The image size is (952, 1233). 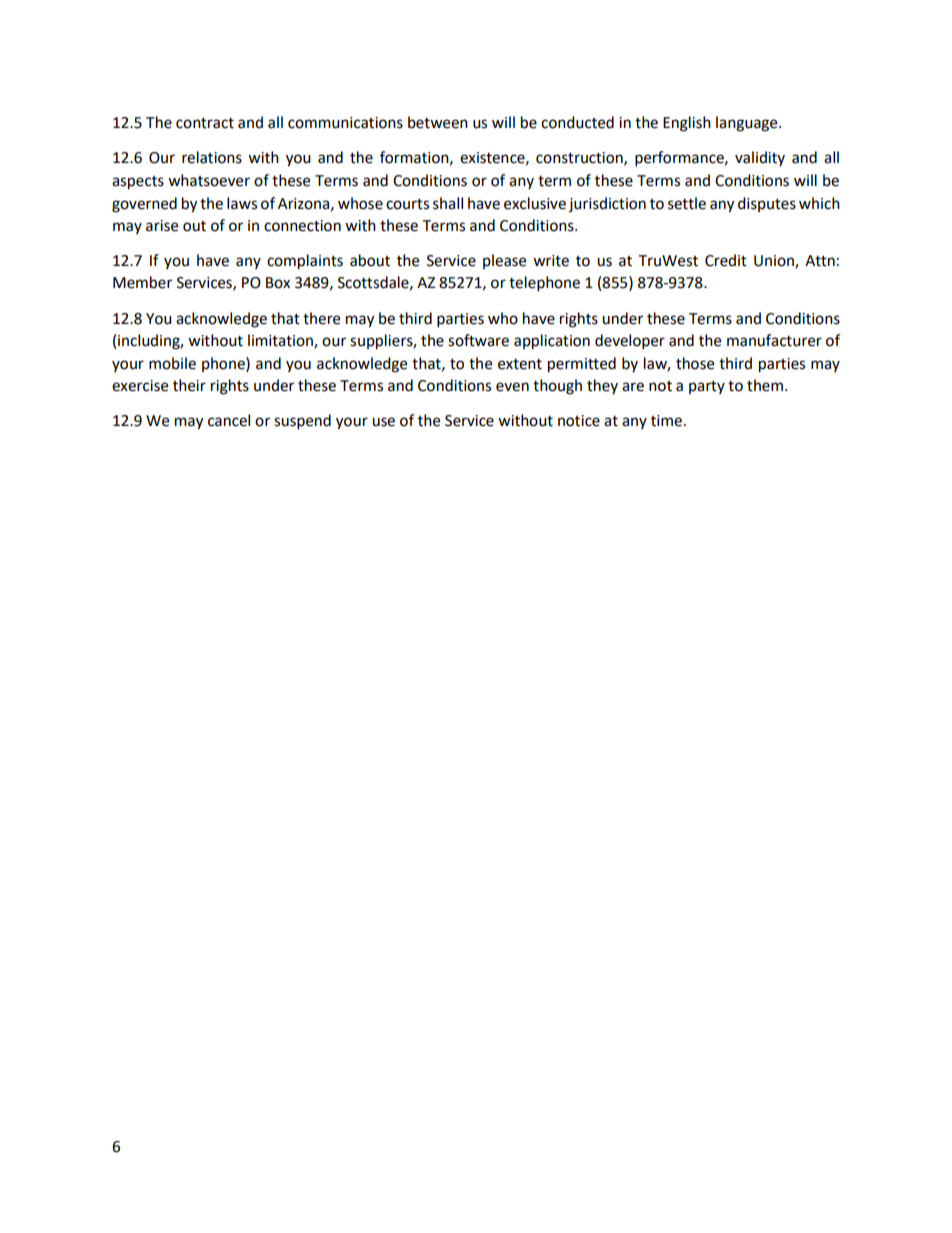 I want to click on disputes, so click(x=767, y=204).
